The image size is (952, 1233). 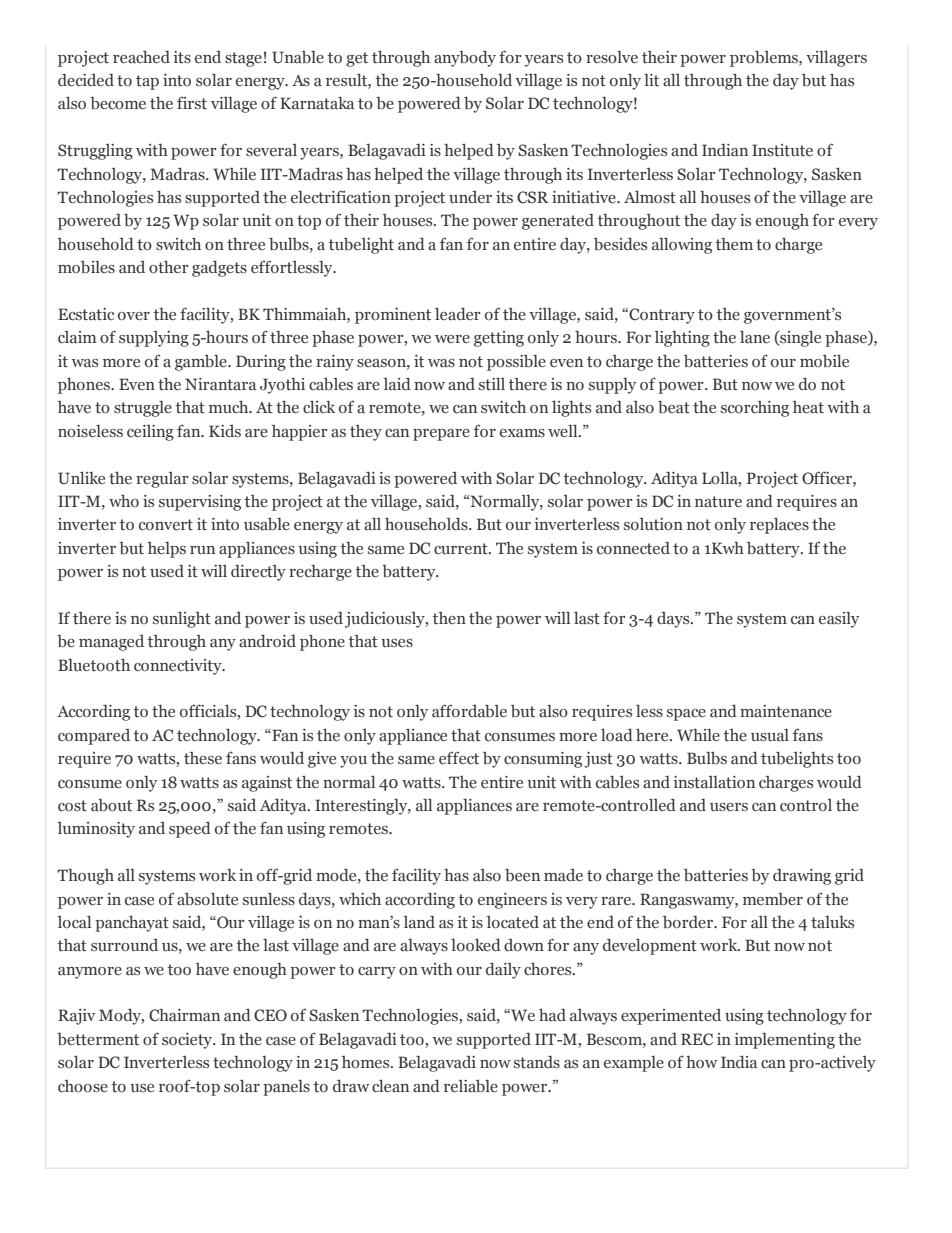 I want to click on tap, so click(x=147, y=82).
